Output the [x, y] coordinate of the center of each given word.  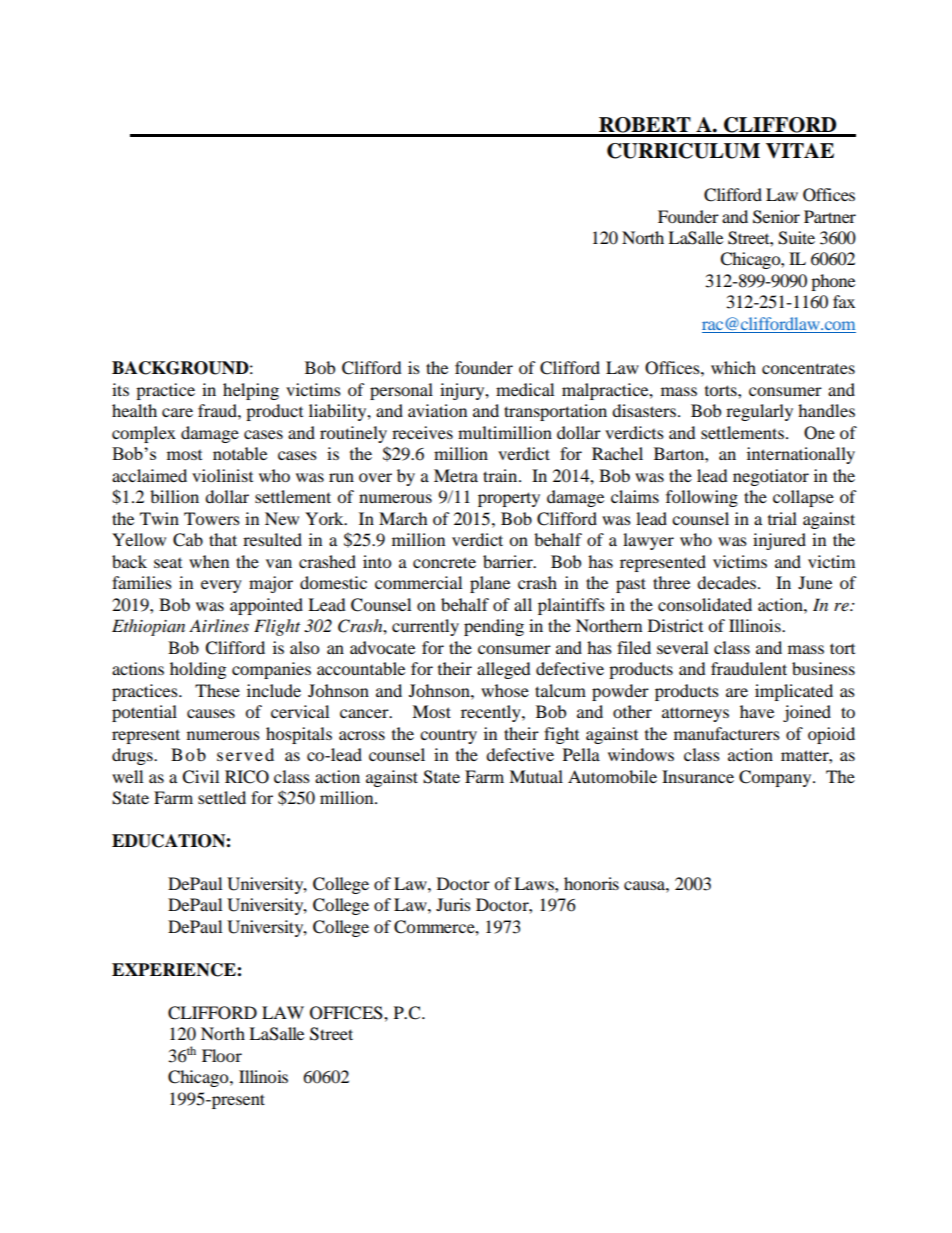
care [177, 412]
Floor [222, 1055]
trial [782, 518]
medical [525, 389]
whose [505, 690]
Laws [535, 883]
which [733, 367]
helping [251, 391]
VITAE [800, 151]
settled [222, 797]
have [757, 711]
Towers [212, 518]
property [509, 499]
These [217, 690]
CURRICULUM [683, 151]
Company [776, 778]
